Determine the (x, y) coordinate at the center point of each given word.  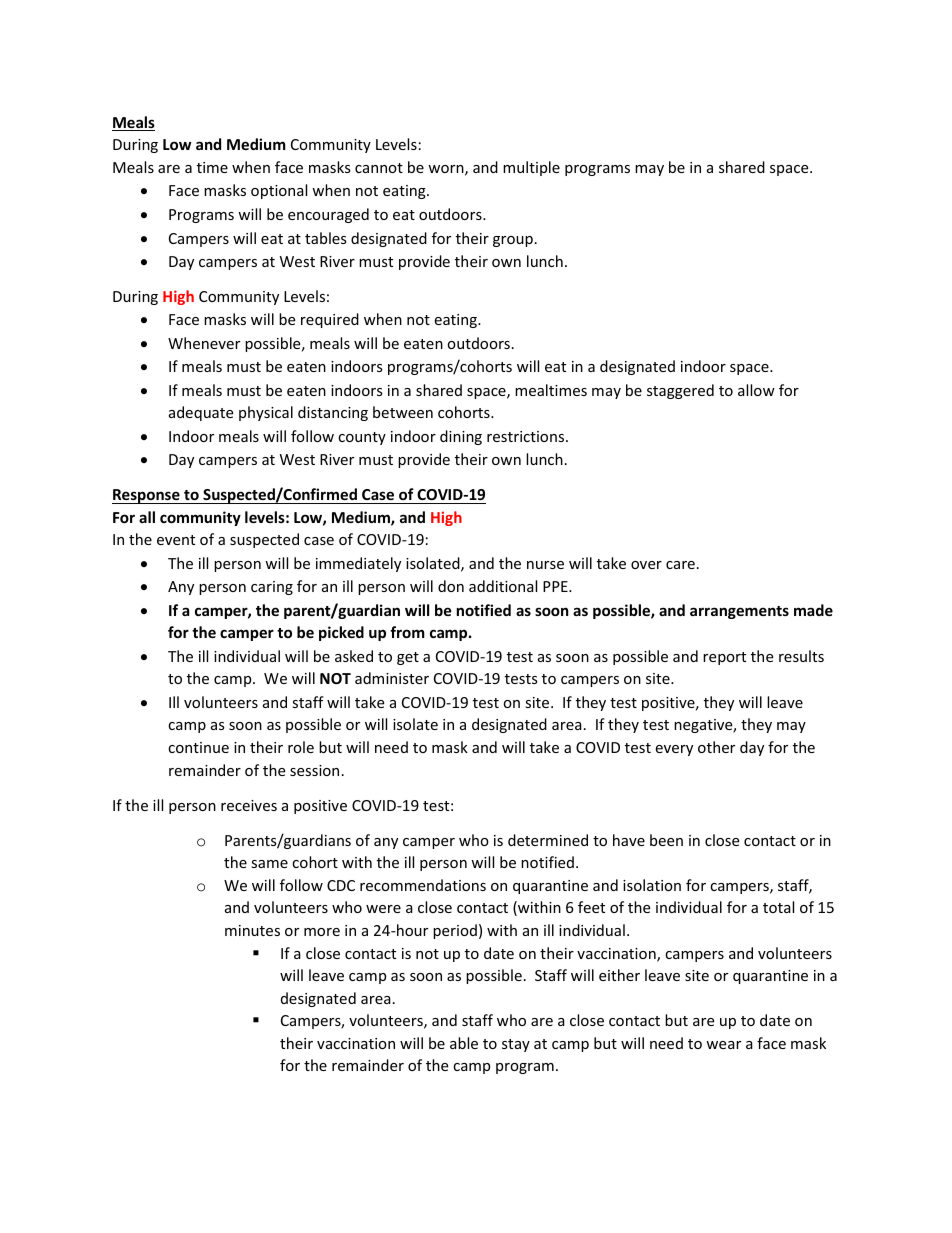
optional (279, 191)
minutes (252, 930)
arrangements (739, 612)
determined (548, 840)
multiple (531, 168)
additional (503, 586)
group (513, 241)
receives (249, 805)
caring (272, 588)
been (666, 840)
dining (461, 437)
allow (756, 390)
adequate (201, 413)
